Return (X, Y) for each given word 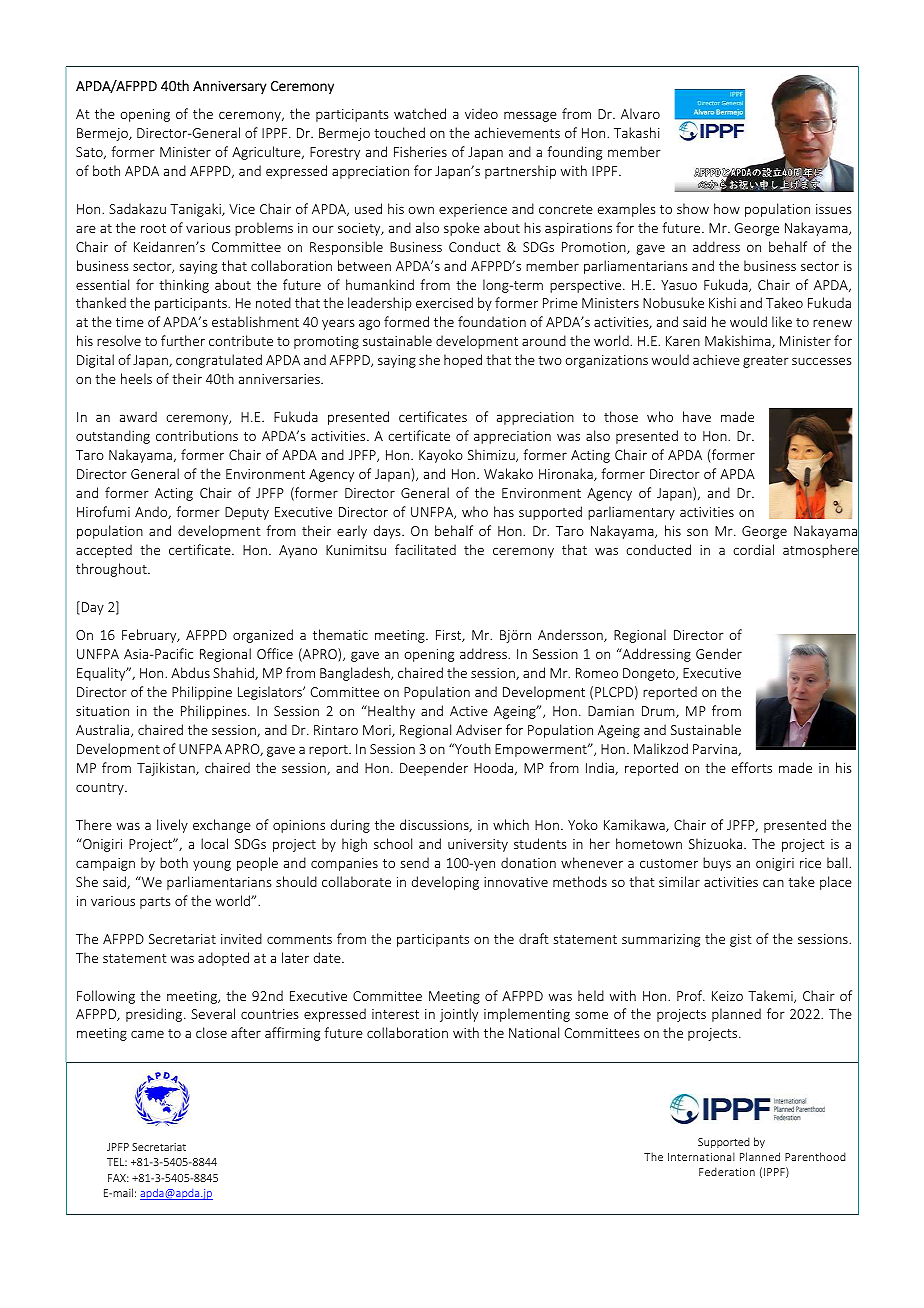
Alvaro (640, 113)
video (481, 113)
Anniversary (230, 87)
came (147, 1034)
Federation (727, 1171)
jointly (459, 1015)
